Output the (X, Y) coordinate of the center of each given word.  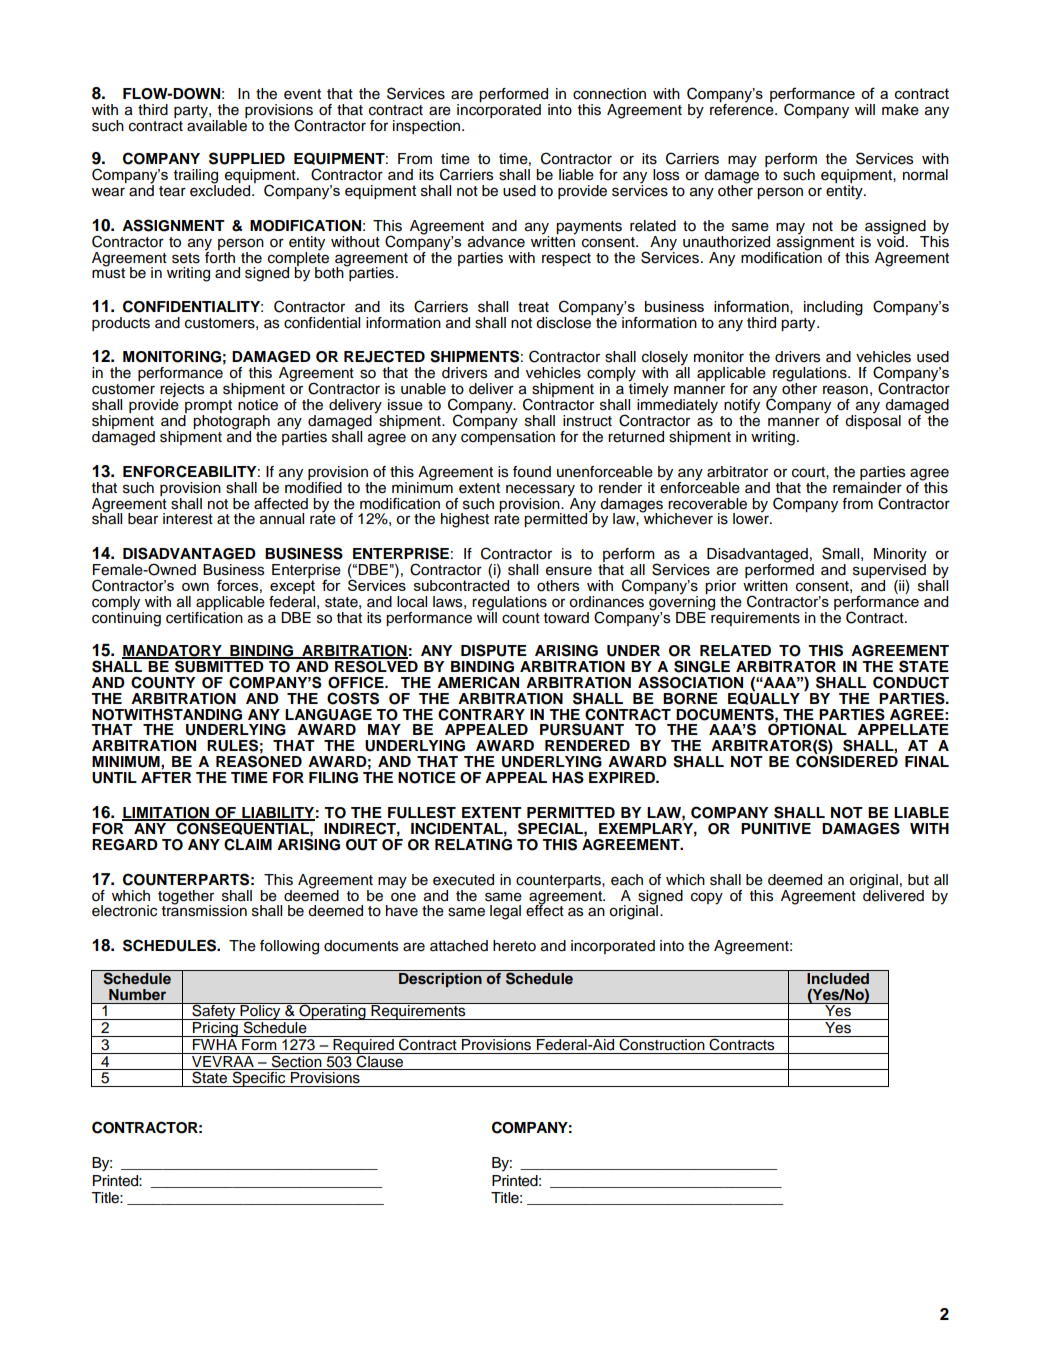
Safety (214, 1011)
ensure (569, 571)
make (900, 110)
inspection (428, 127)
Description (440, 979)
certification (204, 616)
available (217, 125)
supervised (890, 571)
